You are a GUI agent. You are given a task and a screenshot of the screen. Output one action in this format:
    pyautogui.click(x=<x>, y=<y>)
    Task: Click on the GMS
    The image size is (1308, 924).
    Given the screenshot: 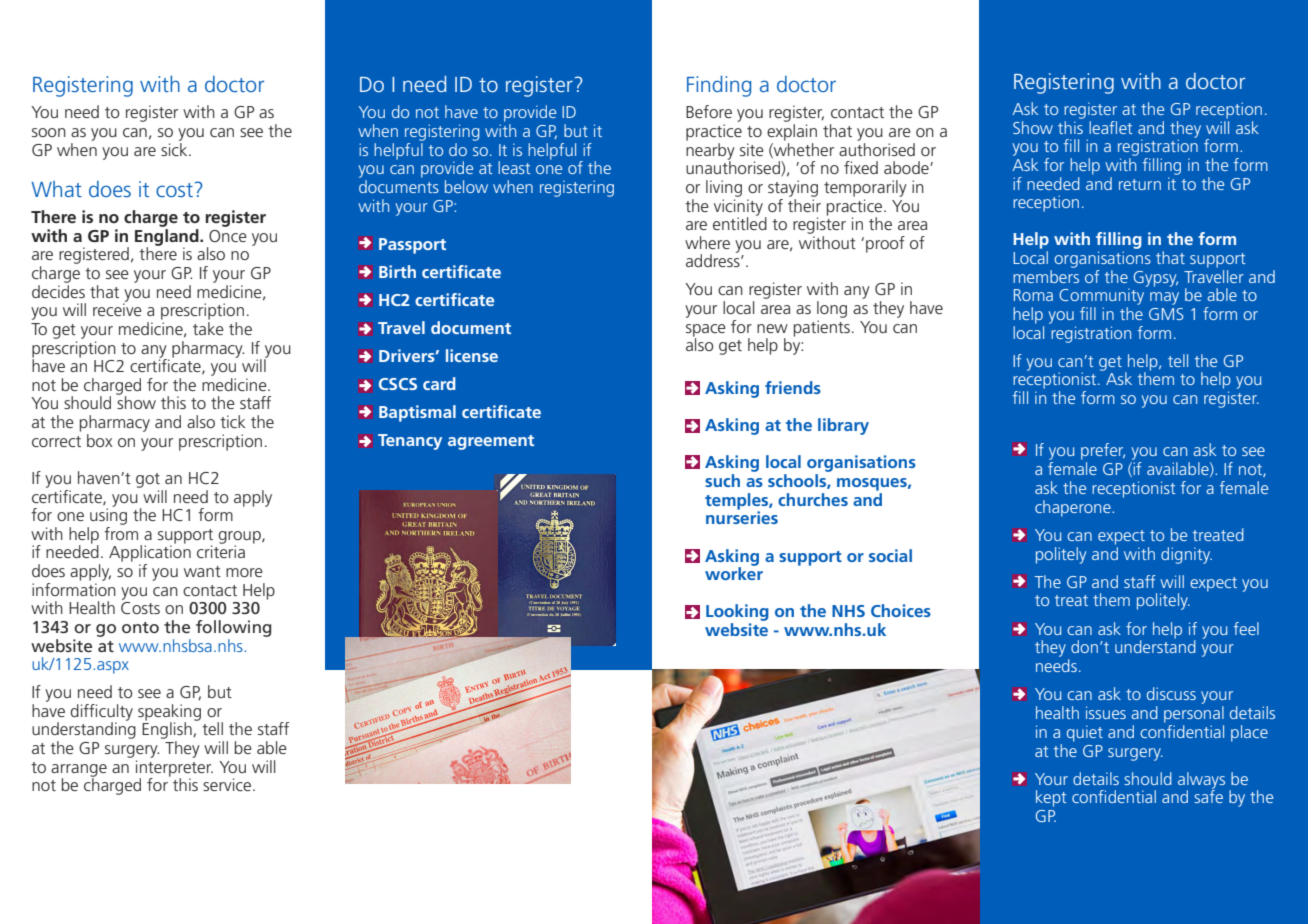 What is the action you would take?
    pyautogui.click(x=1166, y=314)
